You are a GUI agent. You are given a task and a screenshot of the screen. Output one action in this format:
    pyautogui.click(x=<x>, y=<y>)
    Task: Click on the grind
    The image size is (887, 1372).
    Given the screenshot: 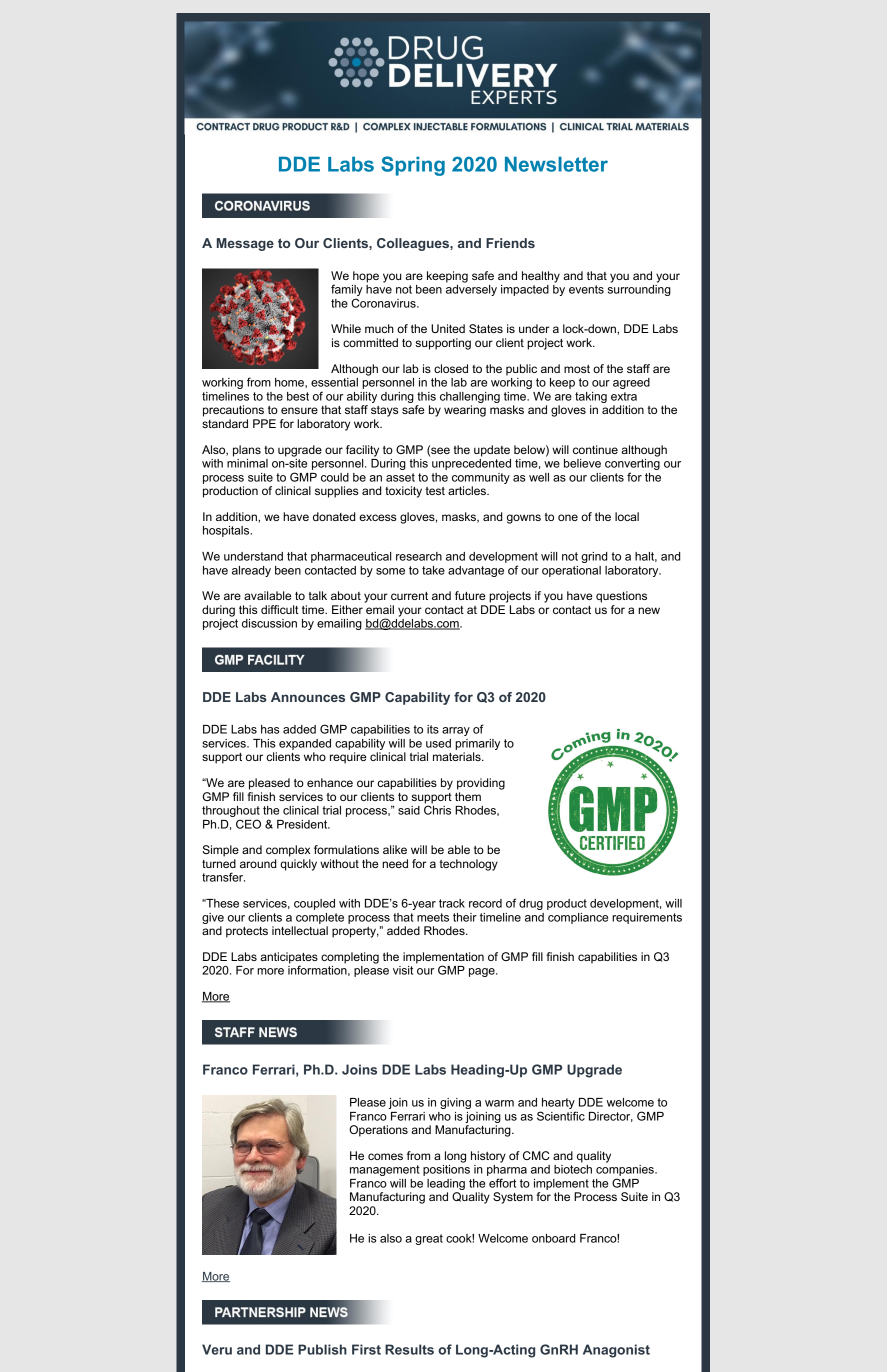 What is the action you would take?
    pyautogui.click(x=594, y=557)
